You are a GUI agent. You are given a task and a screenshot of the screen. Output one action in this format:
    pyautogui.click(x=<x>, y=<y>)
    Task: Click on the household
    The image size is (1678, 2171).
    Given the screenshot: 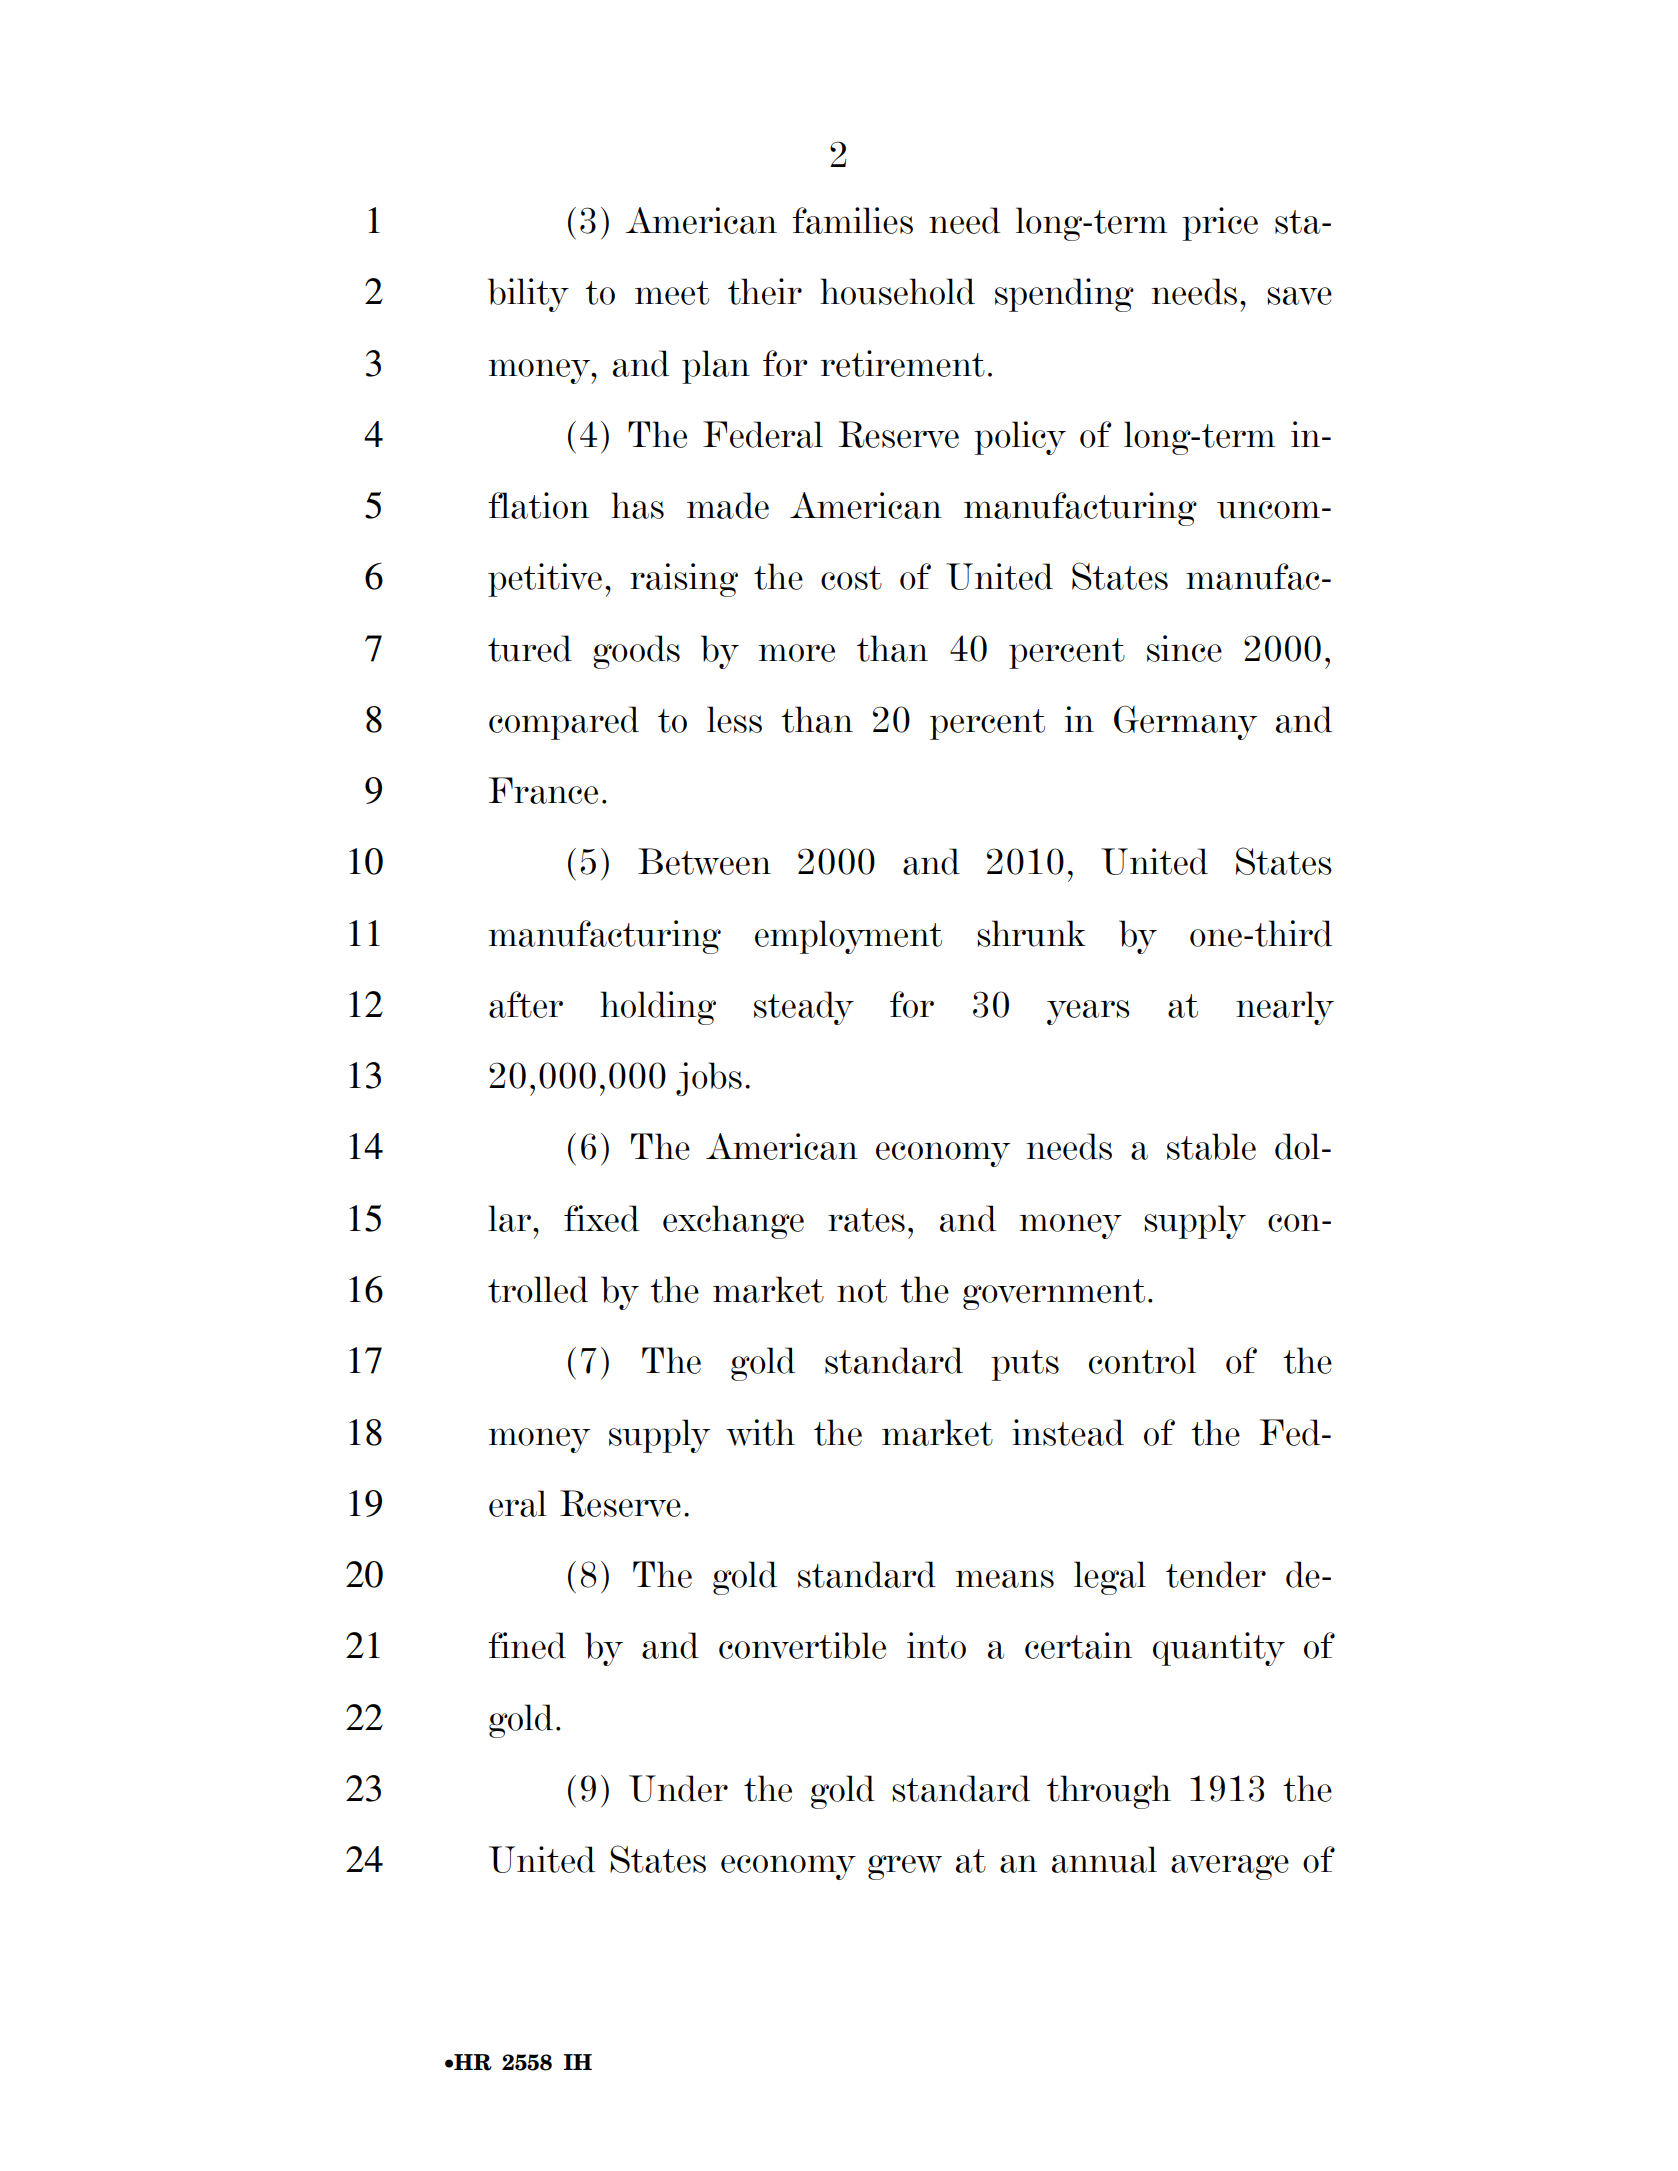 What is the action you would take?
    pyautogui.click(x=897, y=291)
